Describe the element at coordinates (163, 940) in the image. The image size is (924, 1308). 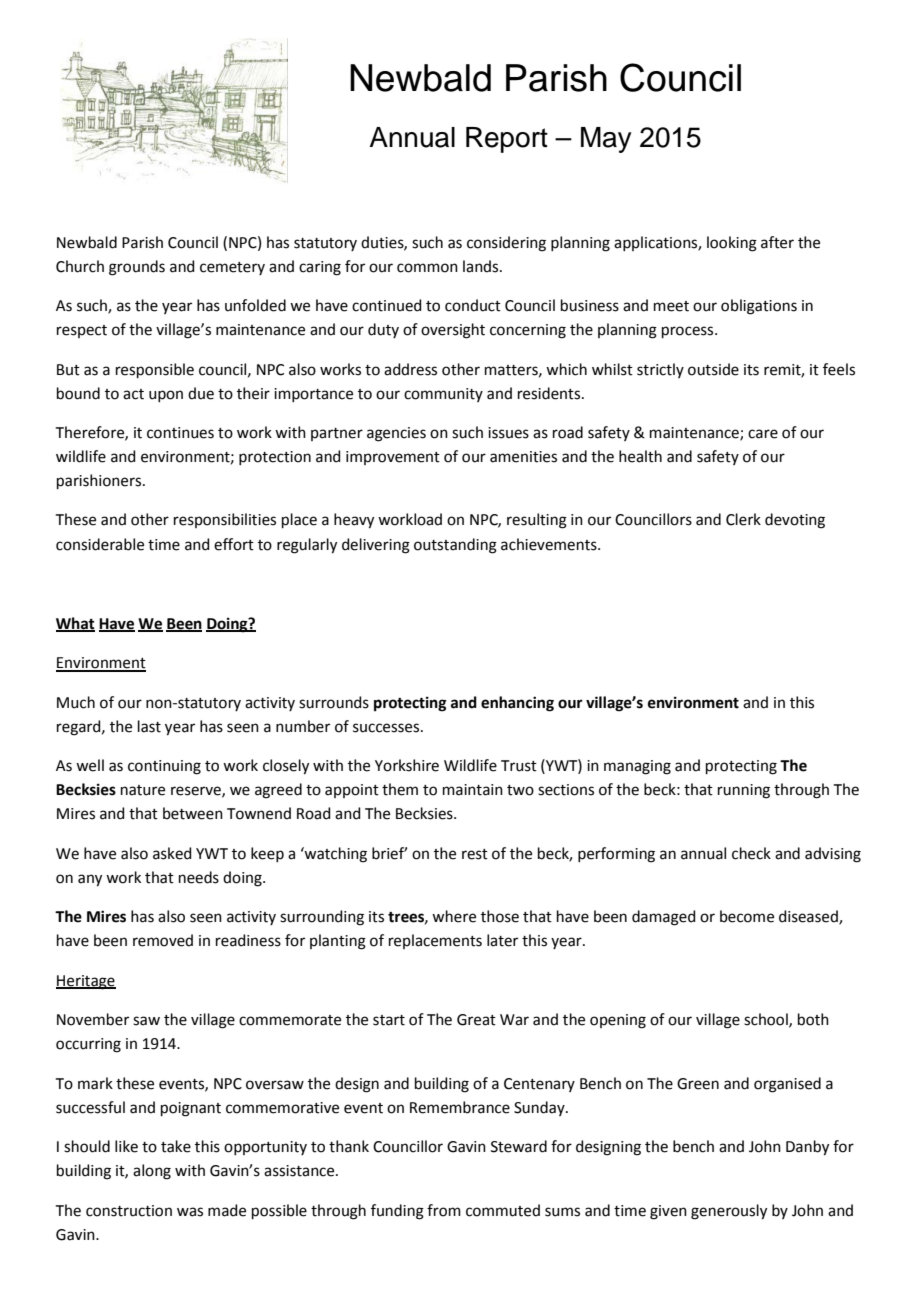
I see `removed` at that location.
